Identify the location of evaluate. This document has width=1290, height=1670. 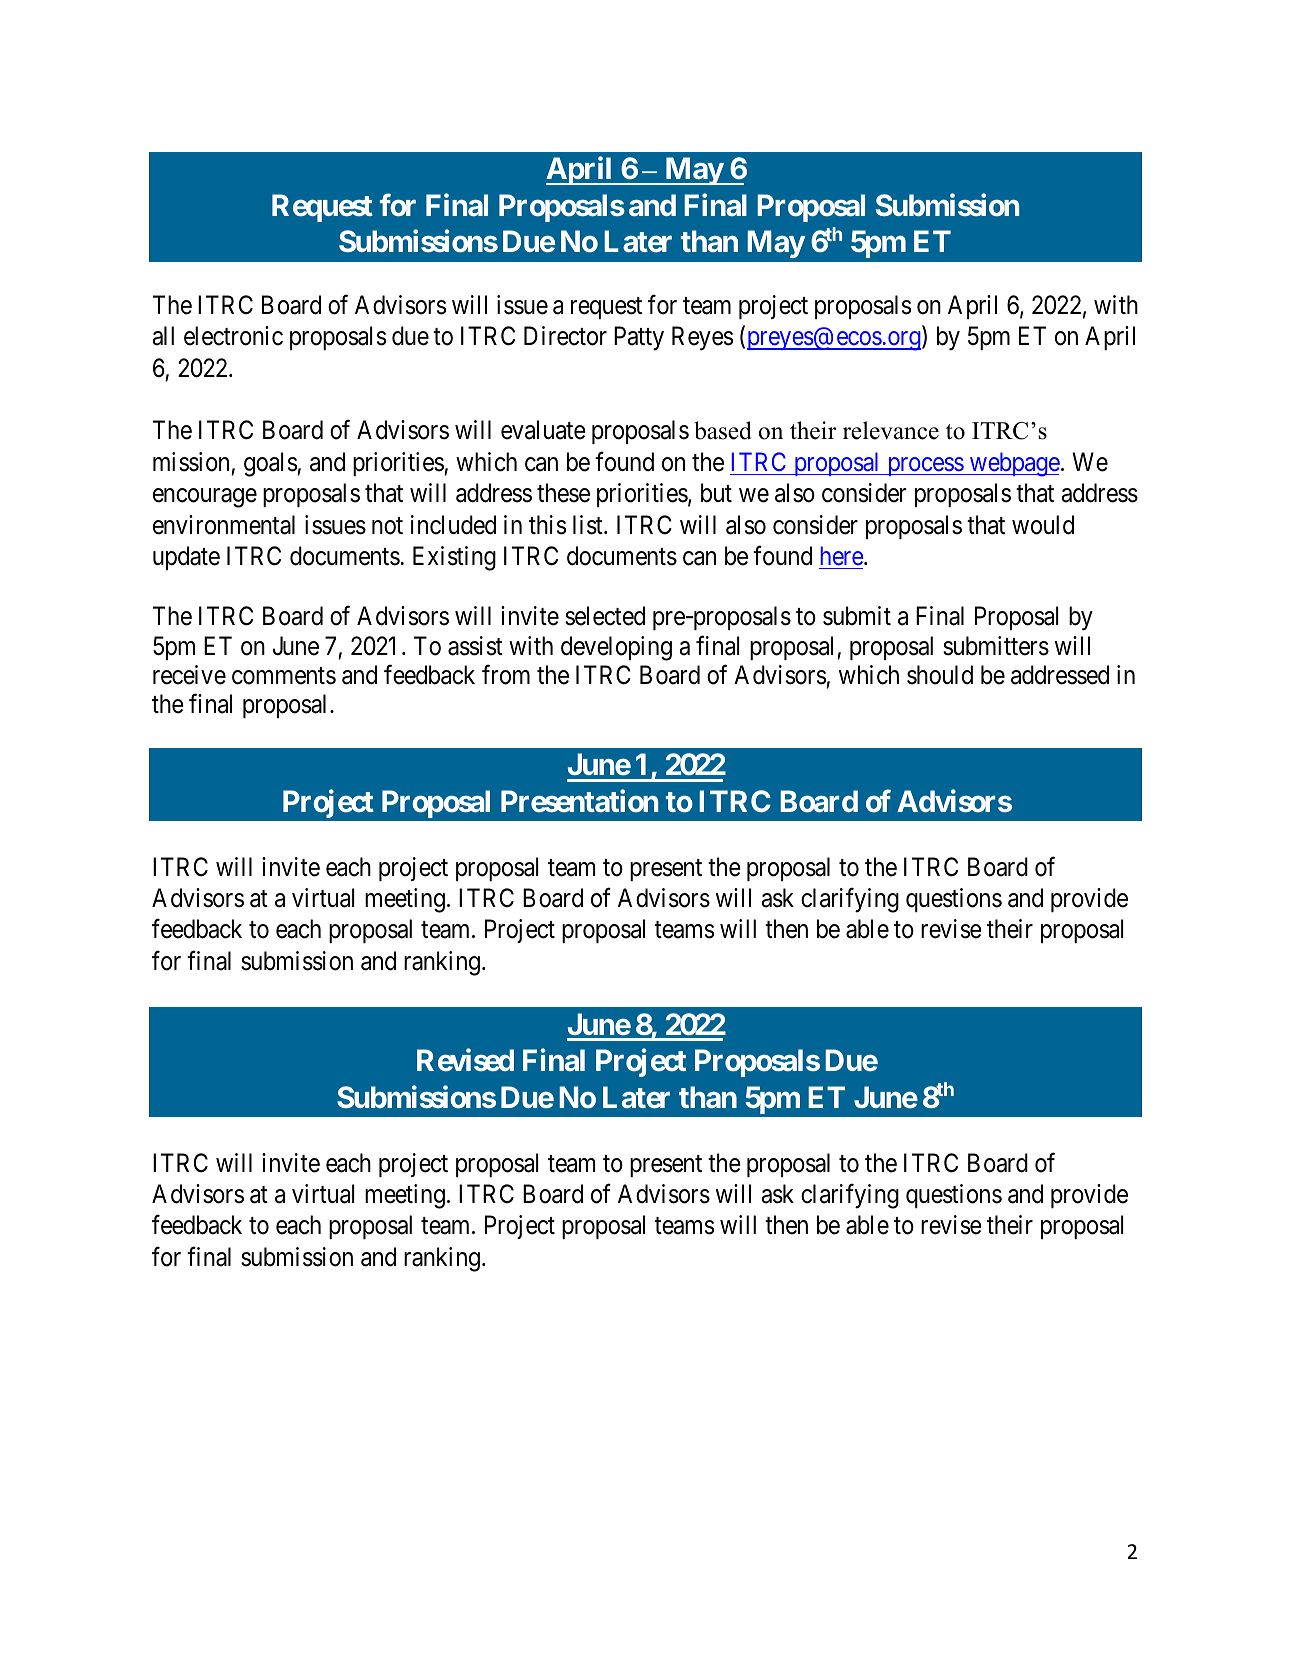
(543, 430).
